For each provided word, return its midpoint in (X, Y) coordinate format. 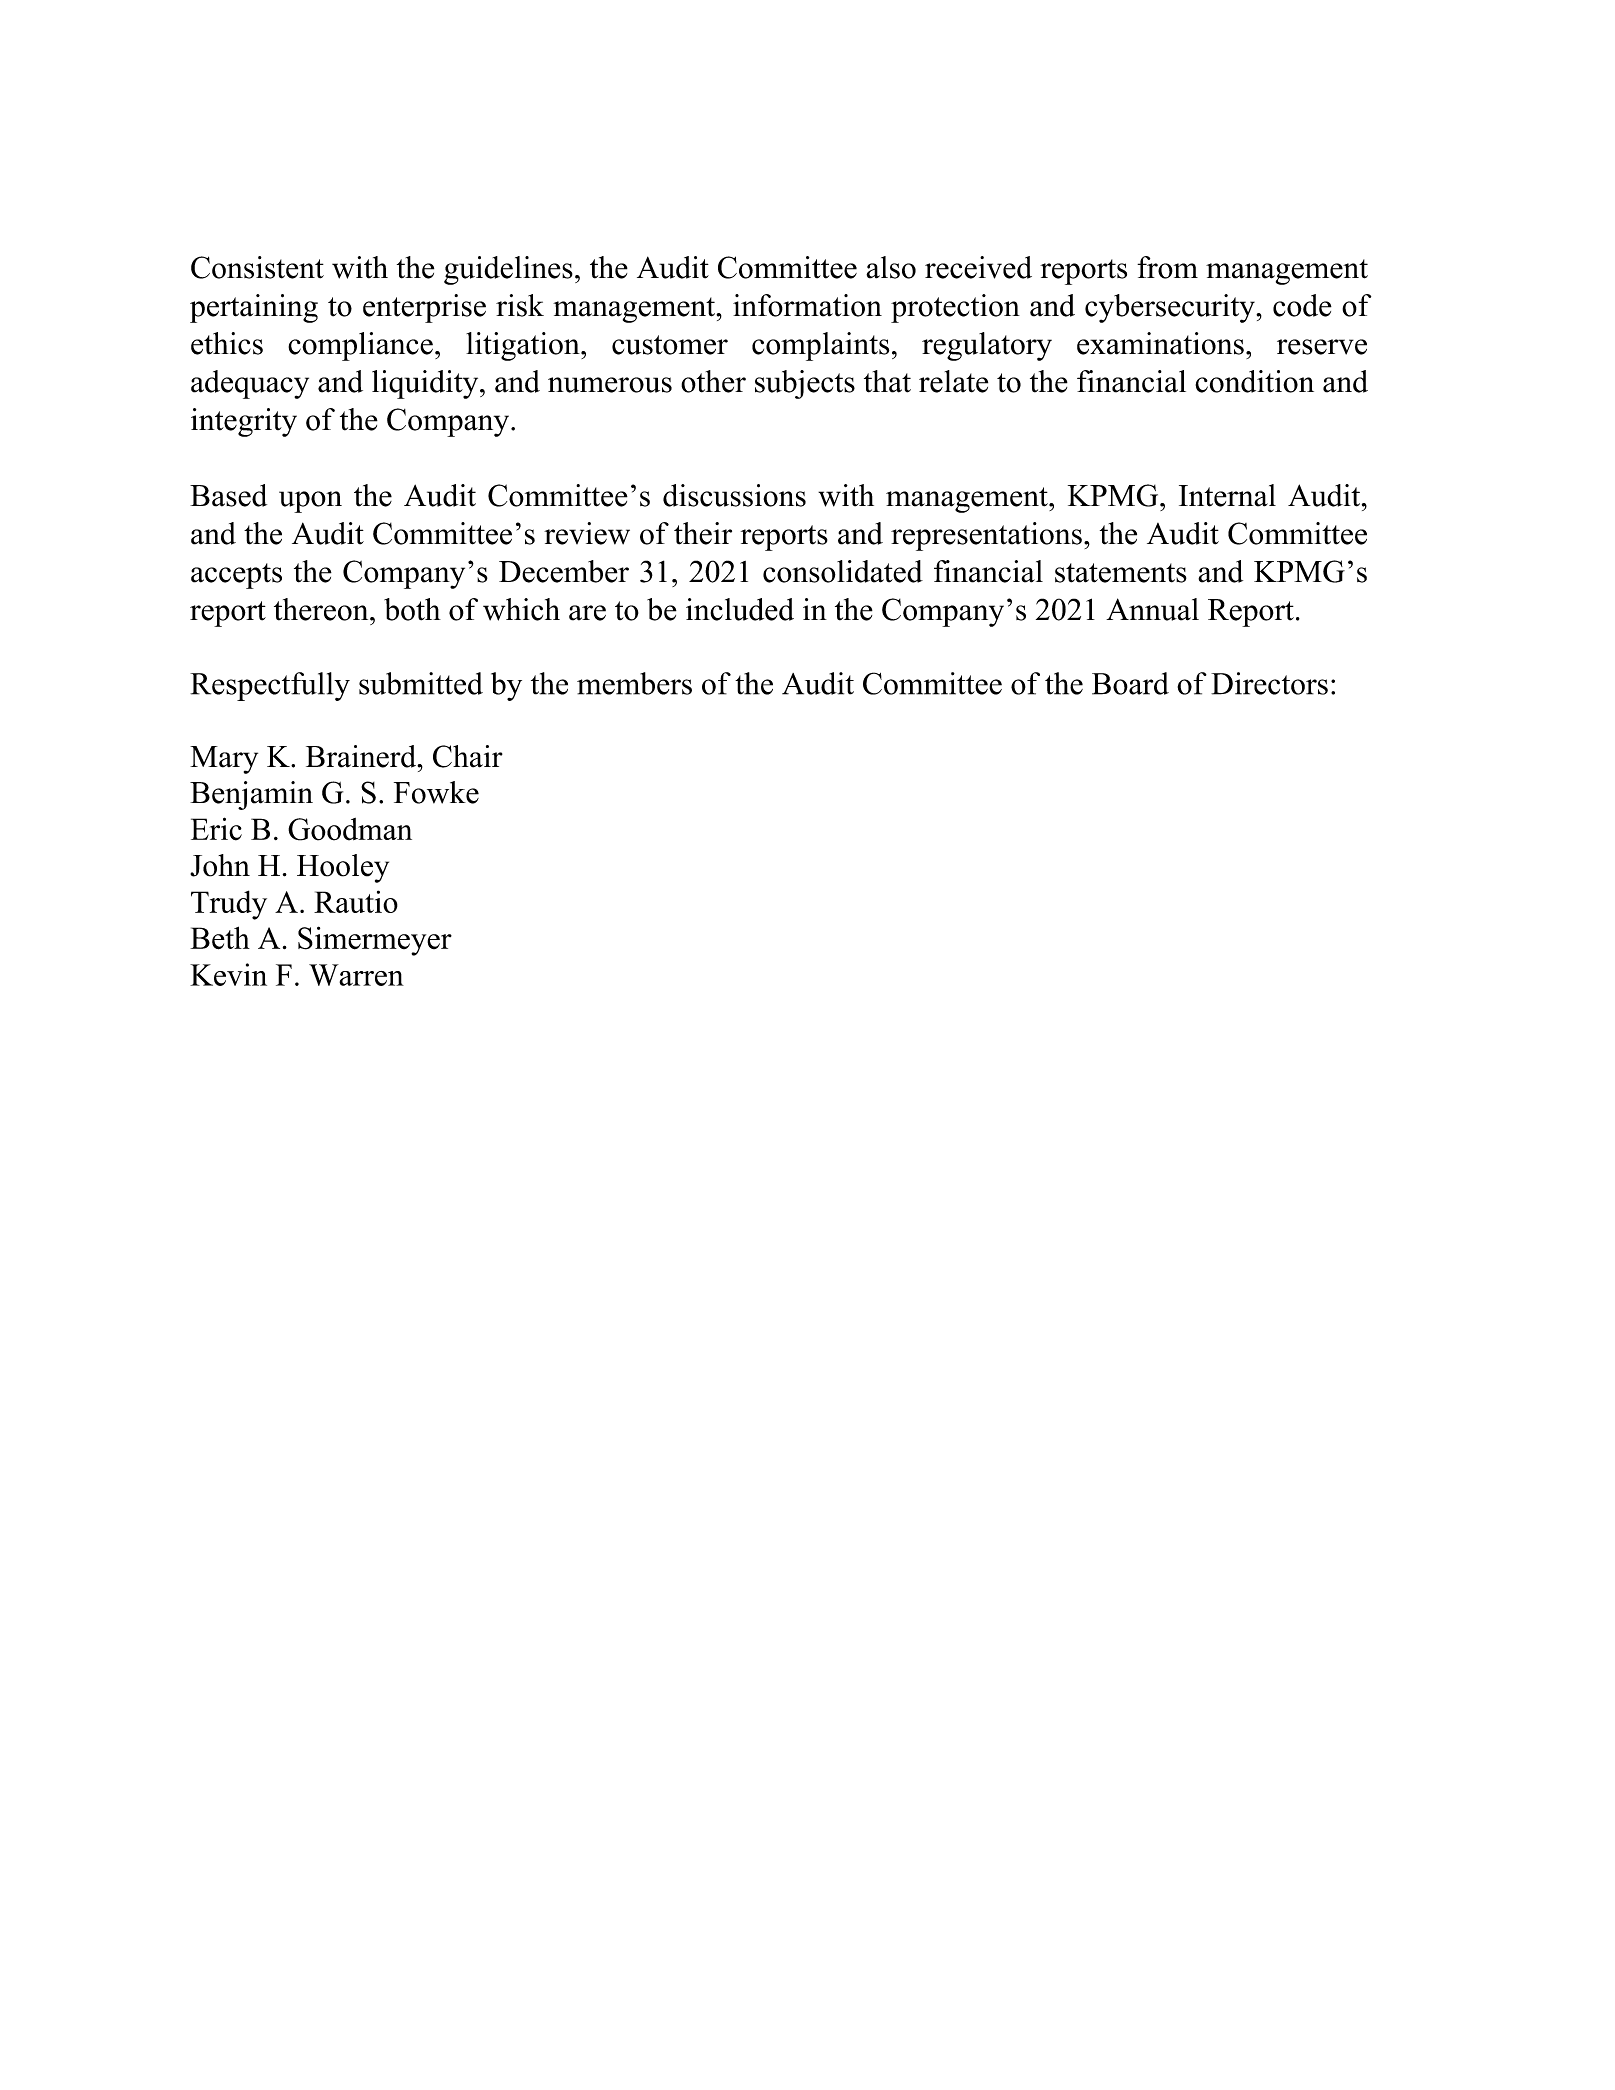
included (740, 609)
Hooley (343, 868)
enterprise (424, 308)
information (807, 305)
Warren (356, 975)
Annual (1152, 609)
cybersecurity (1171, 308)
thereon (322, 609)
